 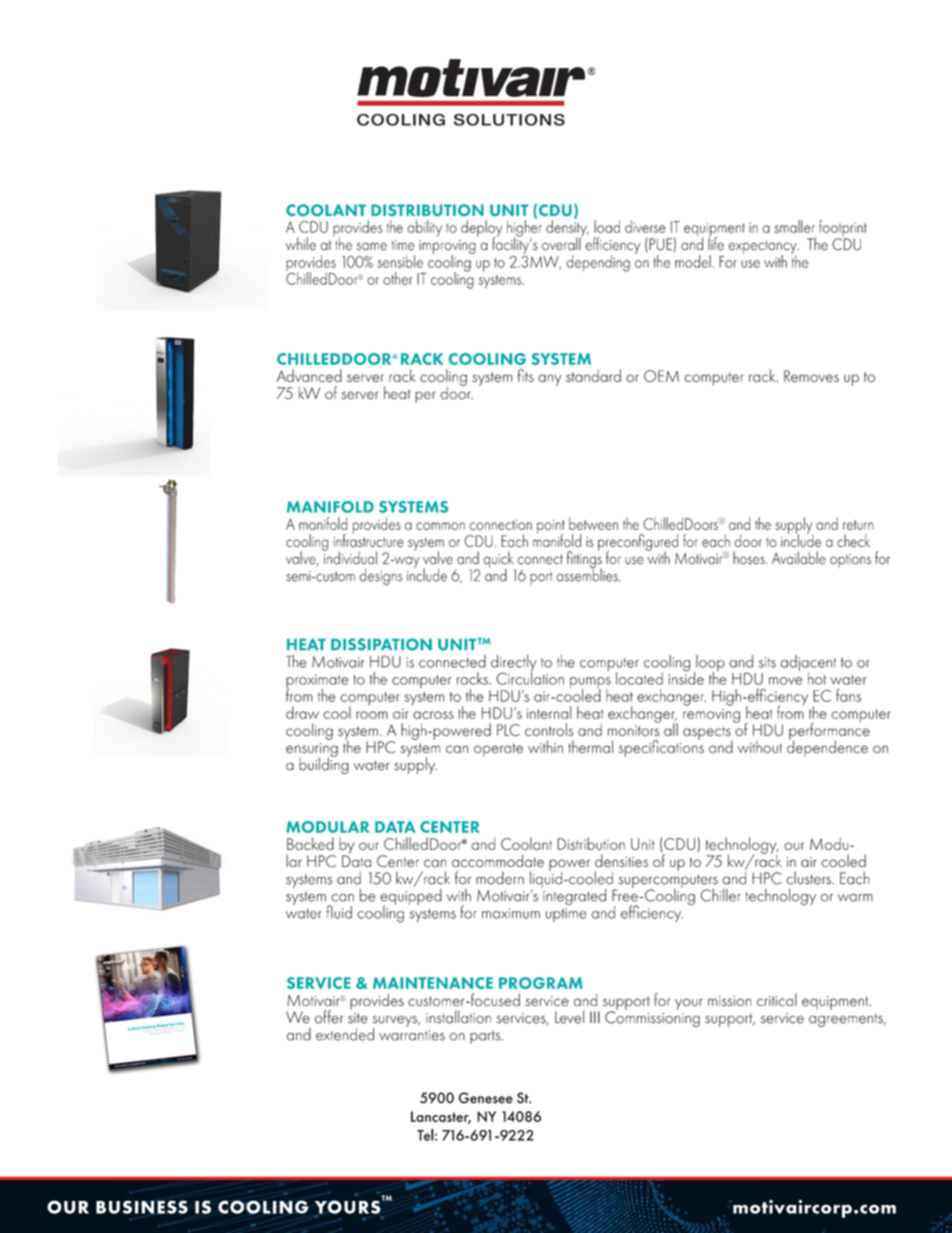 I want to click on adjacent, so click(x=808, y=664).
